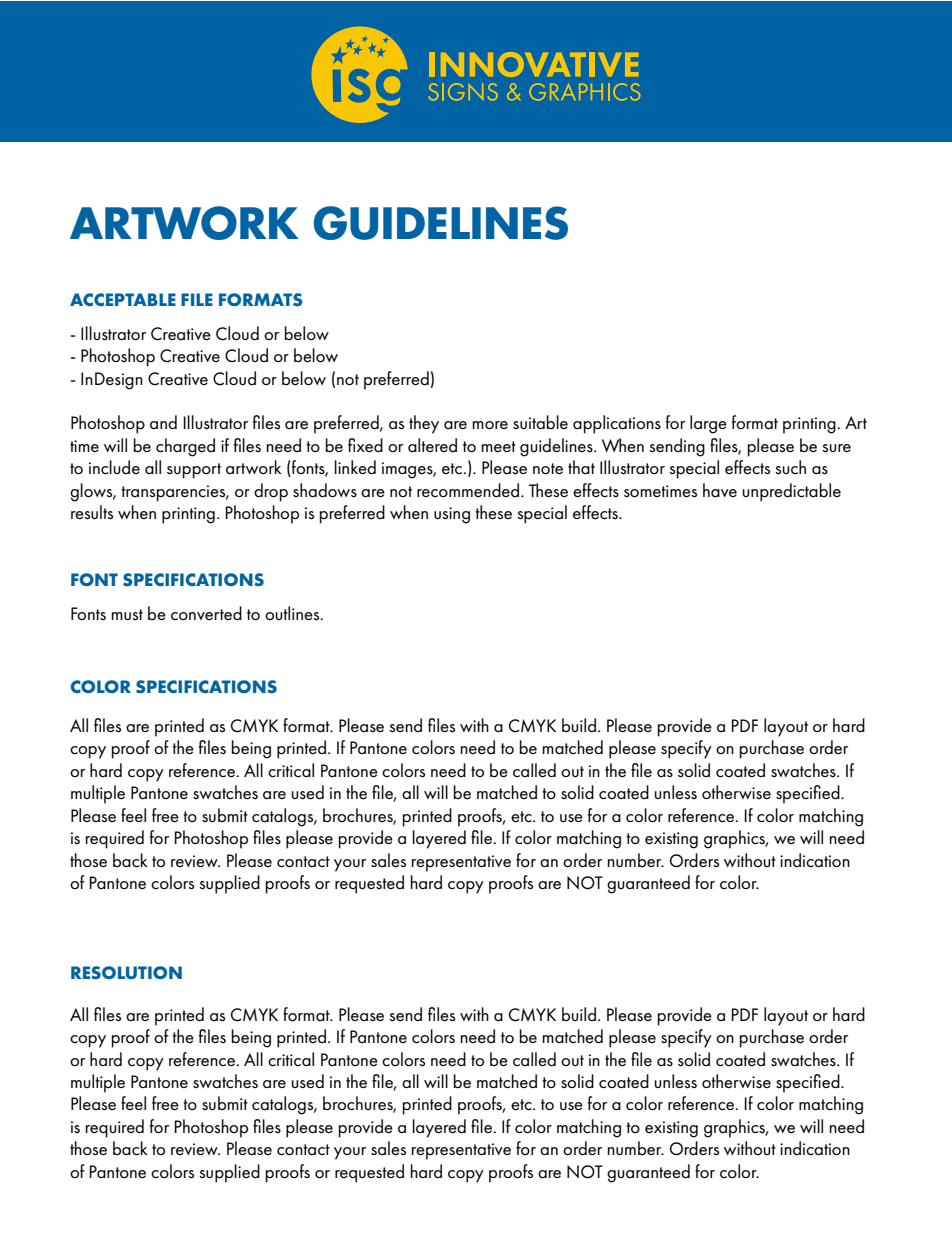  Describe the element at coordinates (127, 615) in the image. I see `must` at that location.
